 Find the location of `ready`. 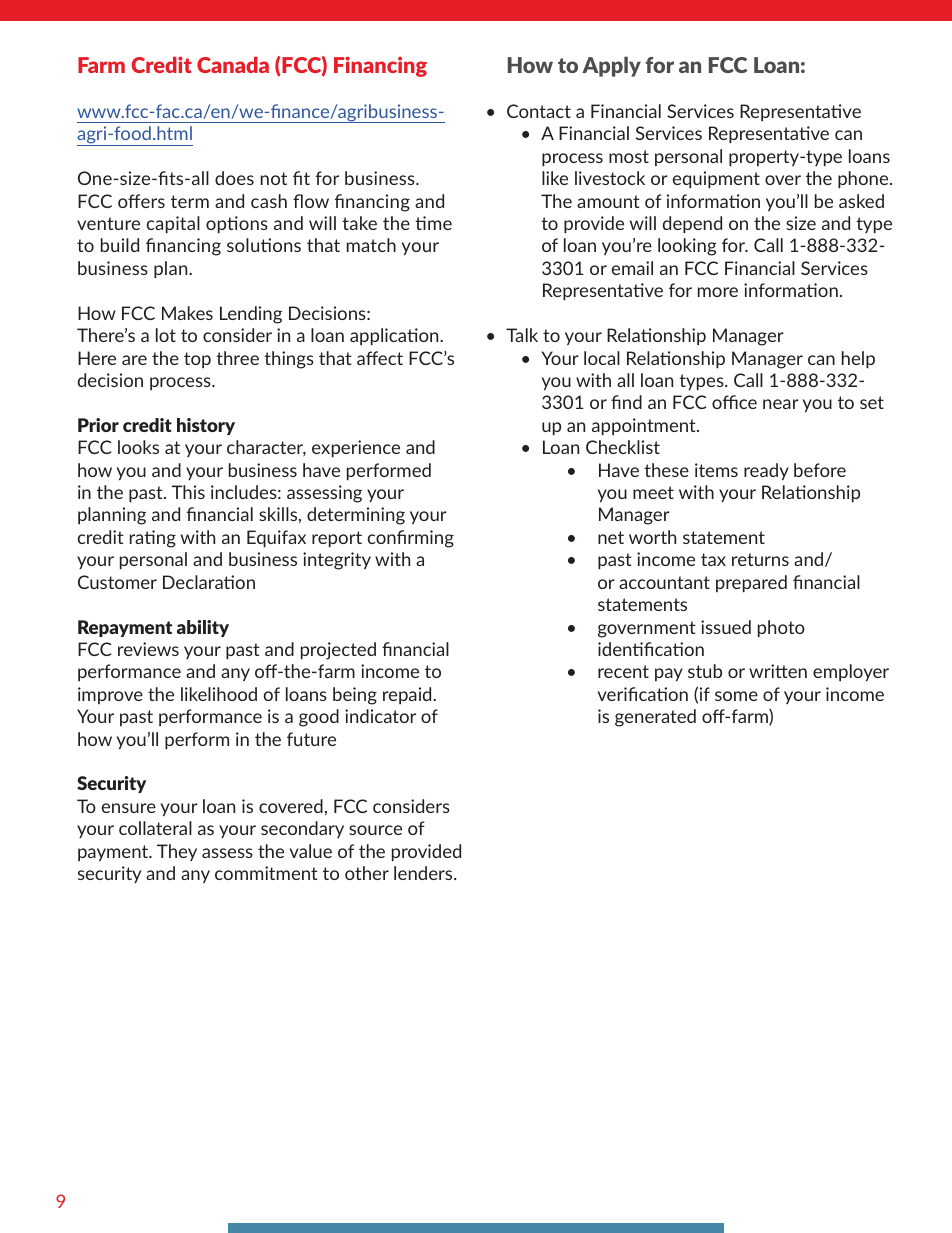

ready is located at coordinates (766, 471).
